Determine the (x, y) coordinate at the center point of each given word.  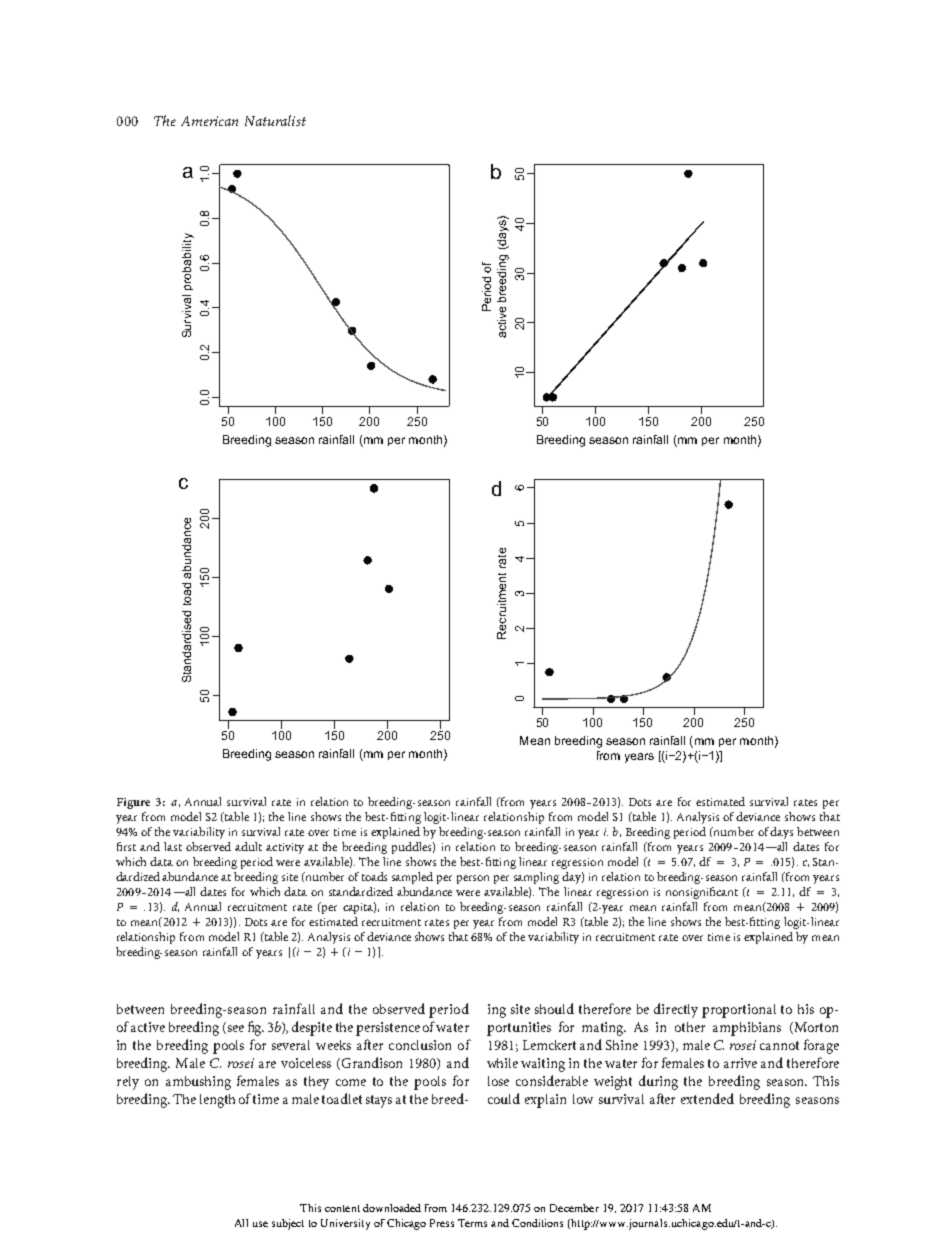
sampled (412, 878)
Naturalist (275, 120)
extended (707, 1098)
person (473, 879)
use (260, 1224)
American (209, 121)
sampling (536, 878)
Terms (472, 1223)
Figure (133, 803)
